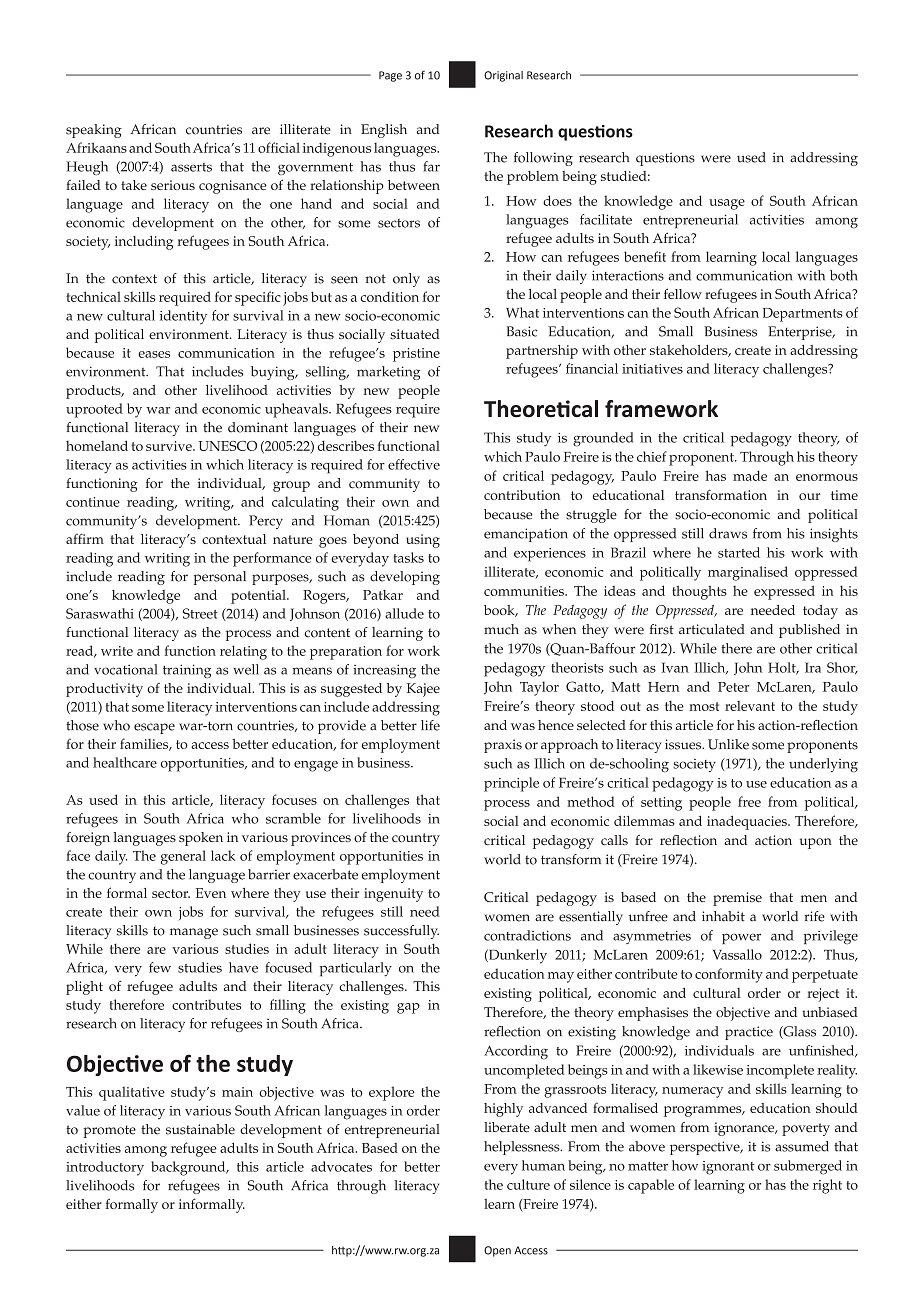  What do you see at coordinates (728, 1168) in the document?
I see `ignorant` at bounding box center [728, 1168].
